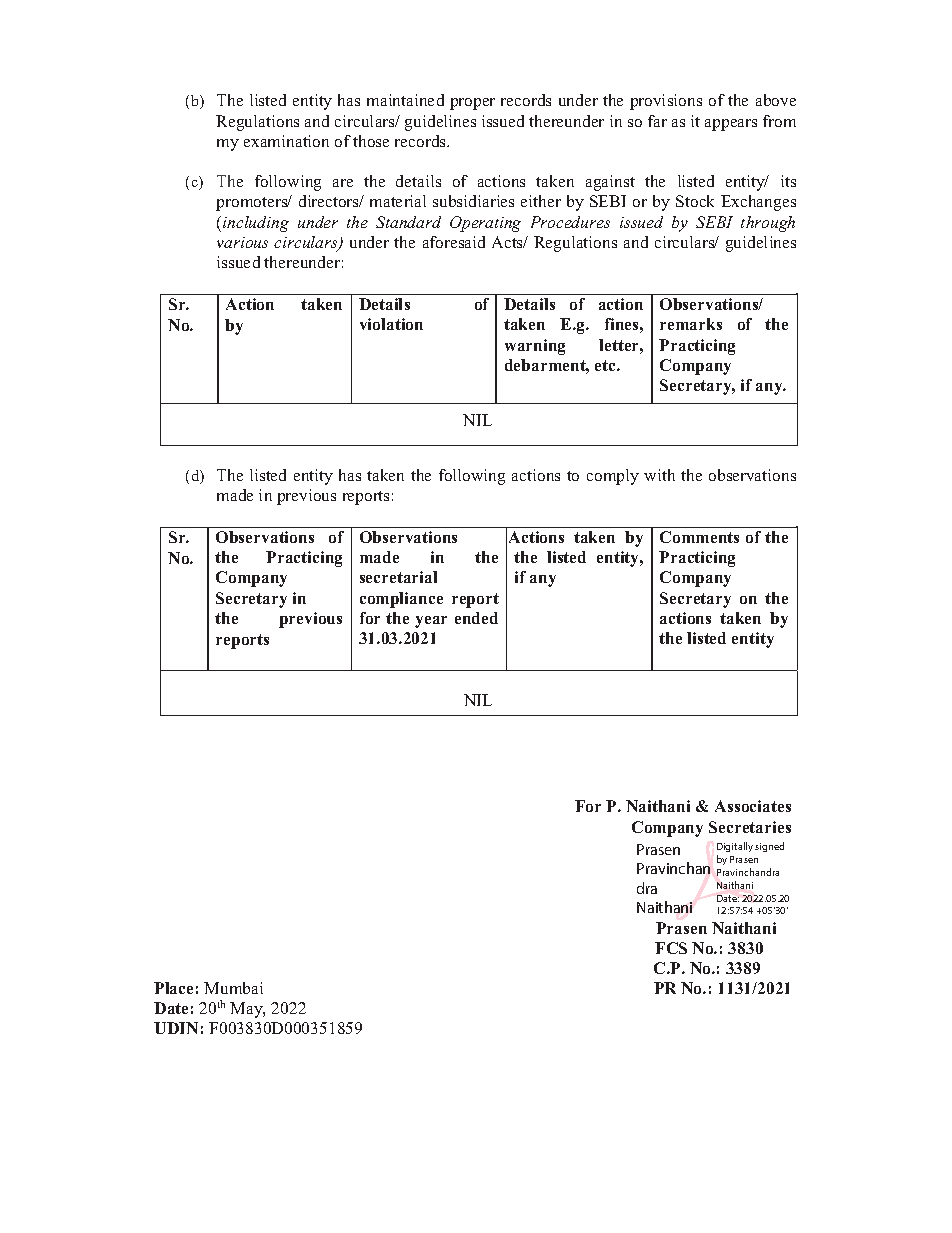 This page has width=952, height=1233. Describe the element at coordinates (753, 806) in the page. I see `Associates` at that location.
